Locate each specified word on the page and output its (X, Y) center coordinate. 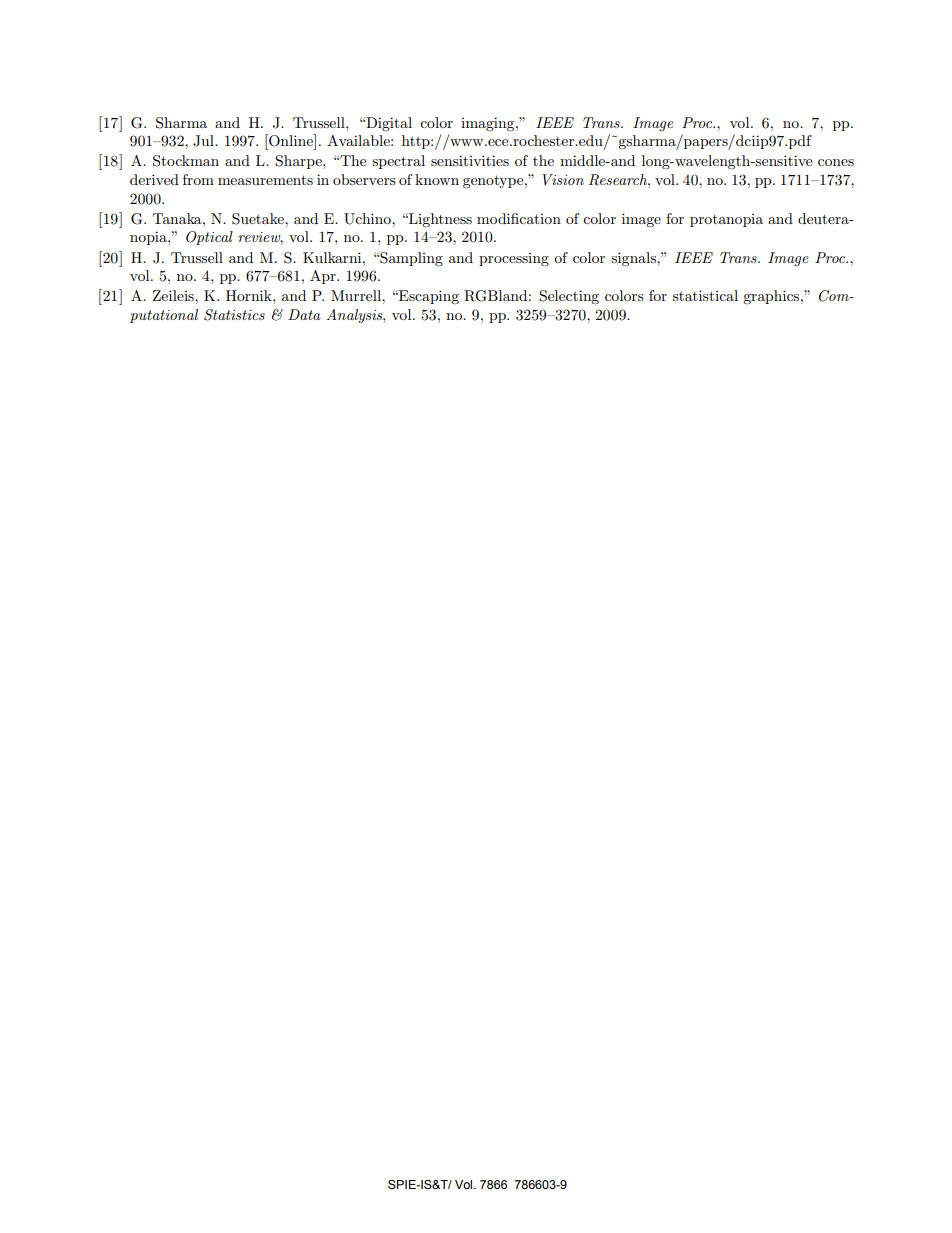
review (260, 238)
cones (836, 162)
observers (364, 179)
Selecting (569, 297)
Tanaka (178, 218)
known (437, 179)
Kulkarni (333, 257)
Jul (204, 141)
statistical (705, 295)
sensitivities (470, 160)
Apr (324, 277)
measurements (265, 180)
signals (634, 259)
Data (304, 314)
